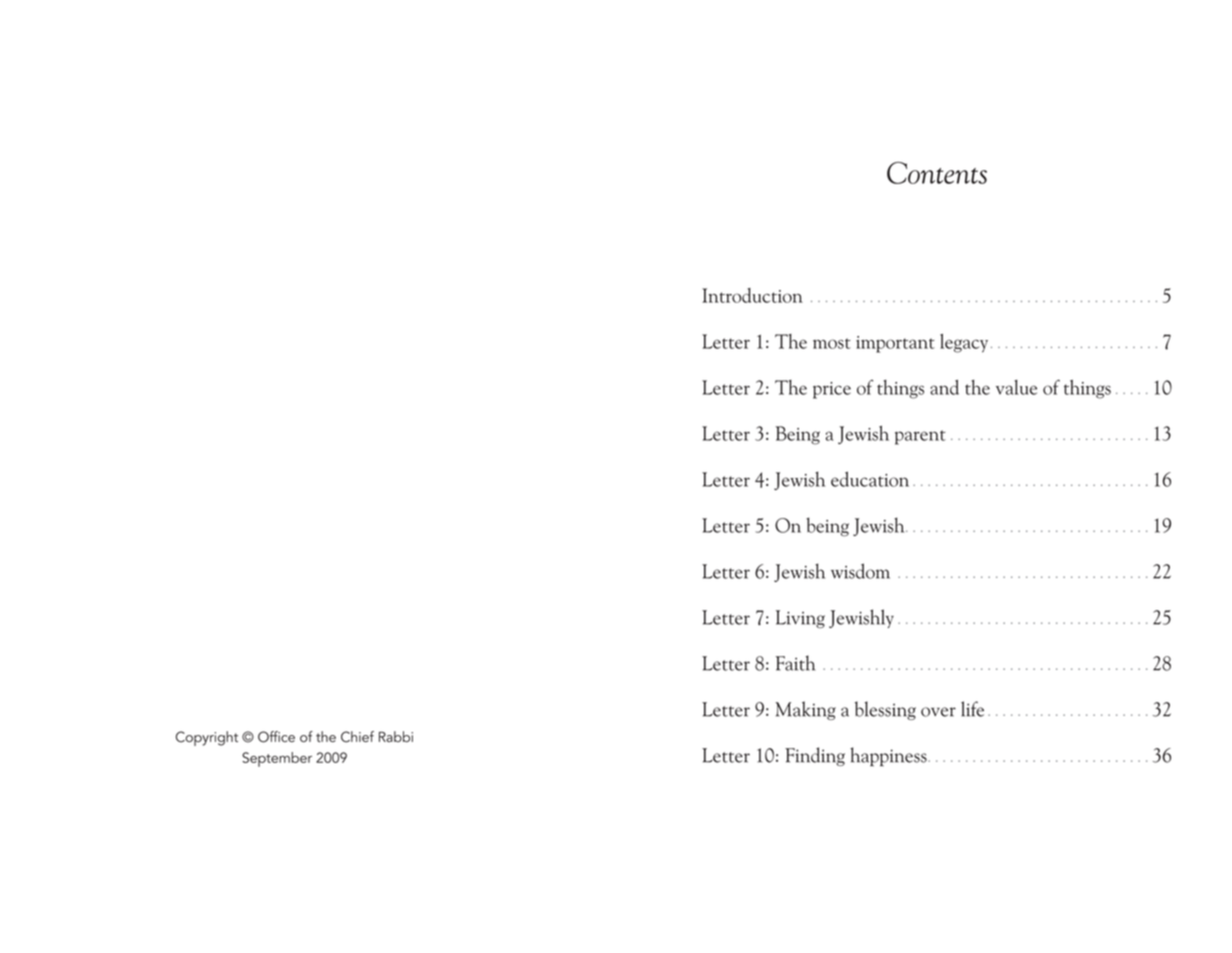  Describe the element at coordinates (832, 390) in the screenshot. I see `price` at that location.
